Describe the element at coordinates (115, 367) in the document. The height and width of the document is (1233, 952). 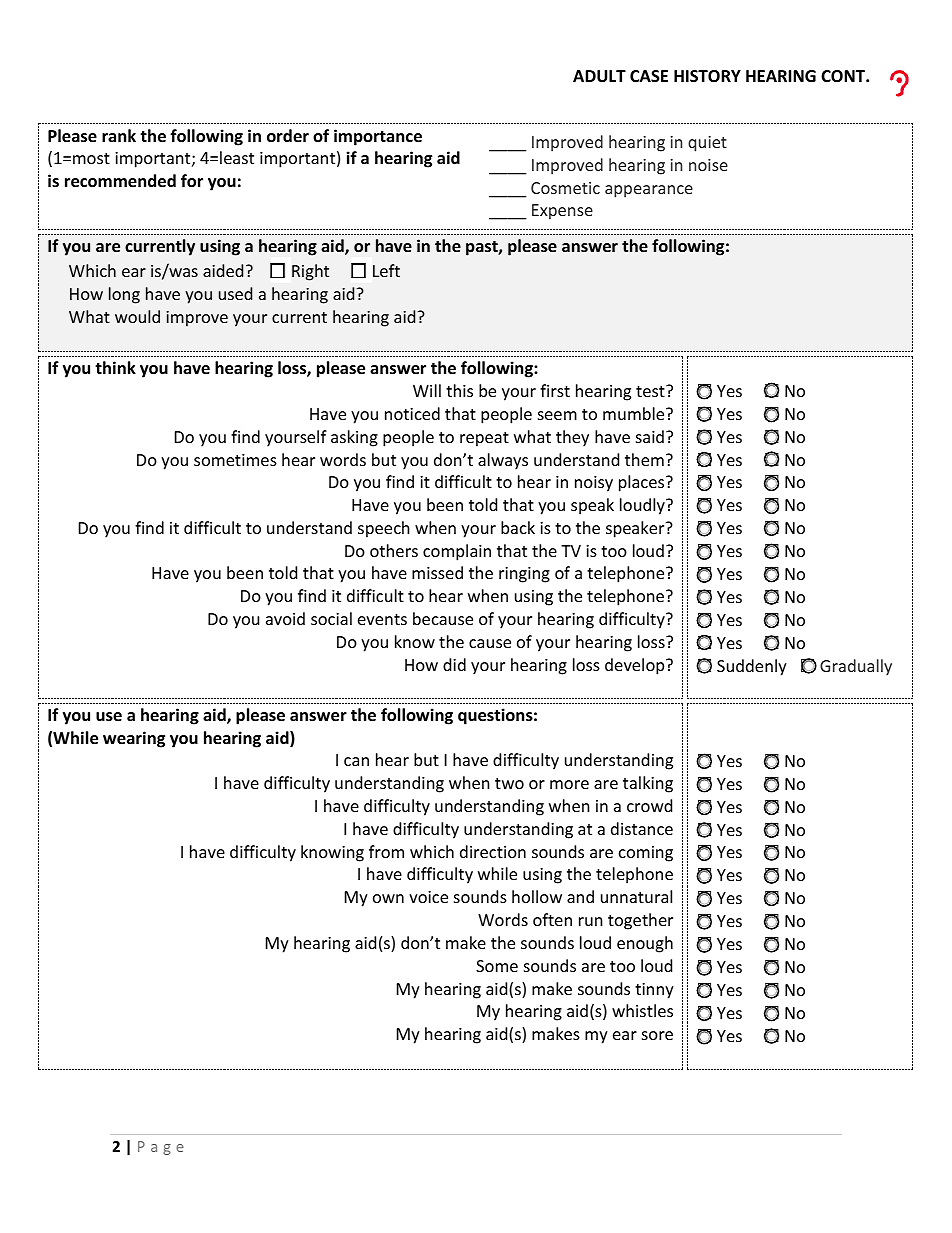
I see `think` at that location.
